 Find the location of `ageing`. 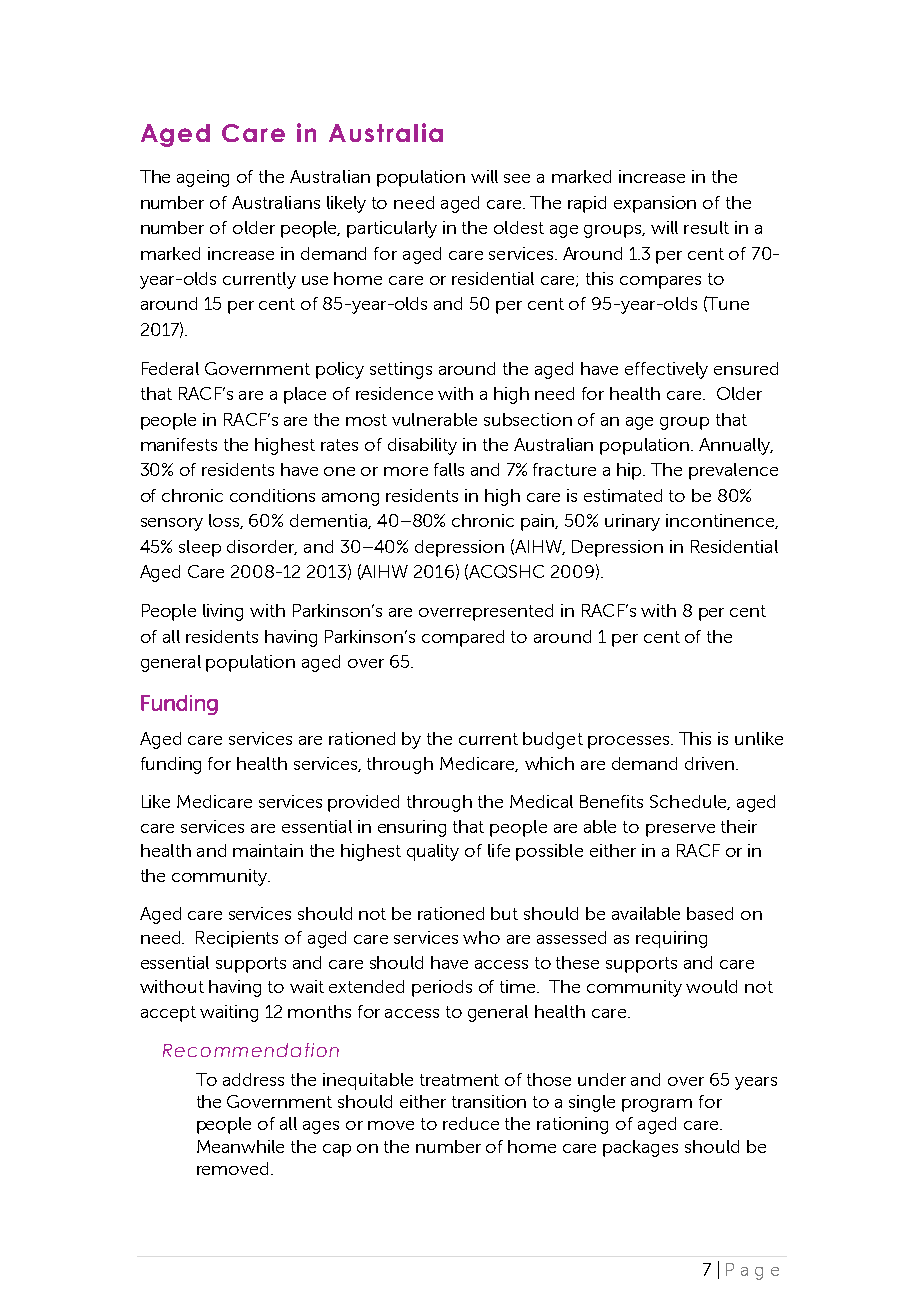

ageing is located at coordinates (203, 178).
